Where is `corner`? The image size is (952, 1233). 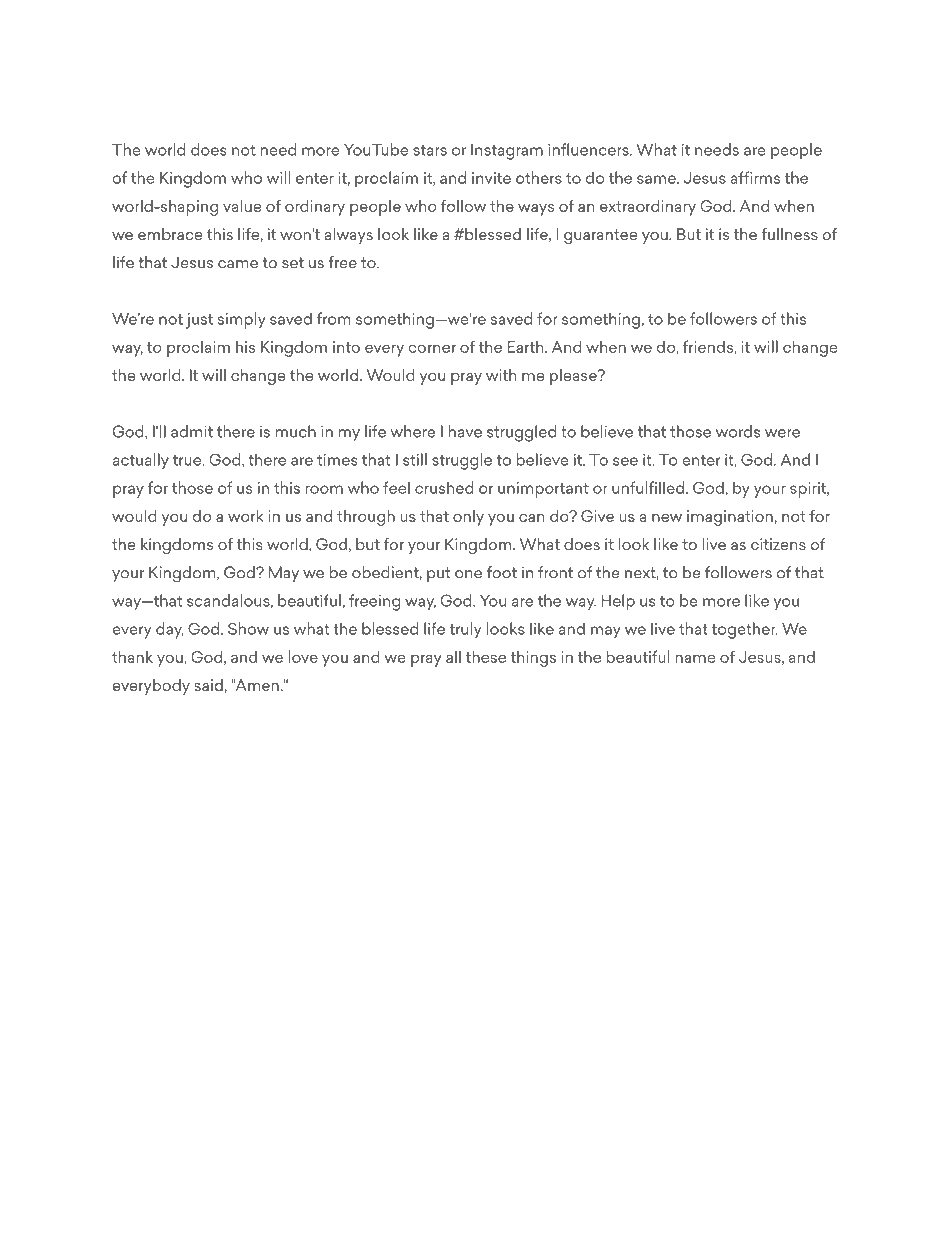
corner is located at coordinates (432, 348).
